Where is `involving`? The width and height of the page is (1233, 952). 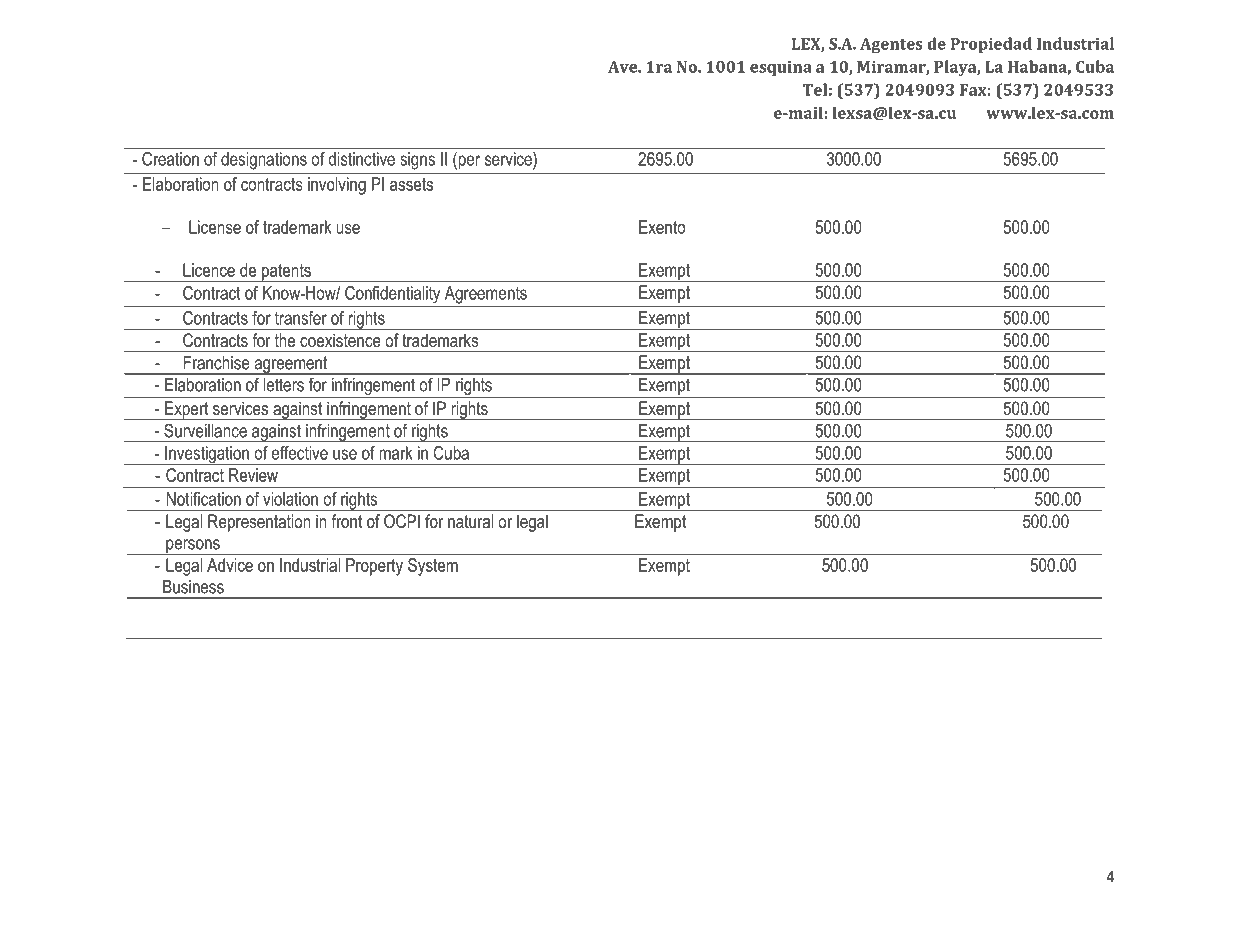 involving is located at coordinates (337, 186).
